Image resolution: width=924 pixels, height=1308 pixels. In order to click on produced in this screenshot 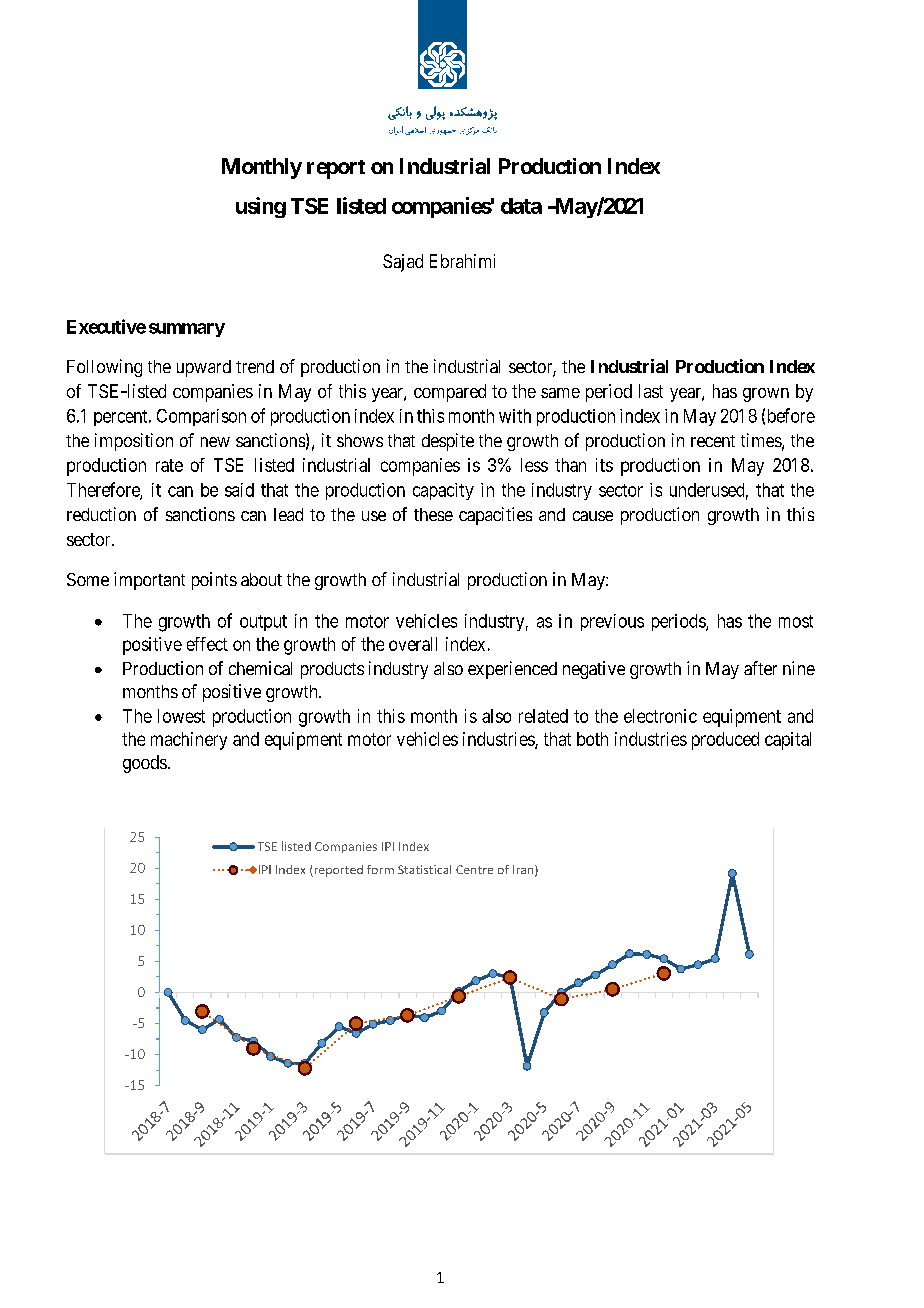, I will do `click(725, 741)`.
